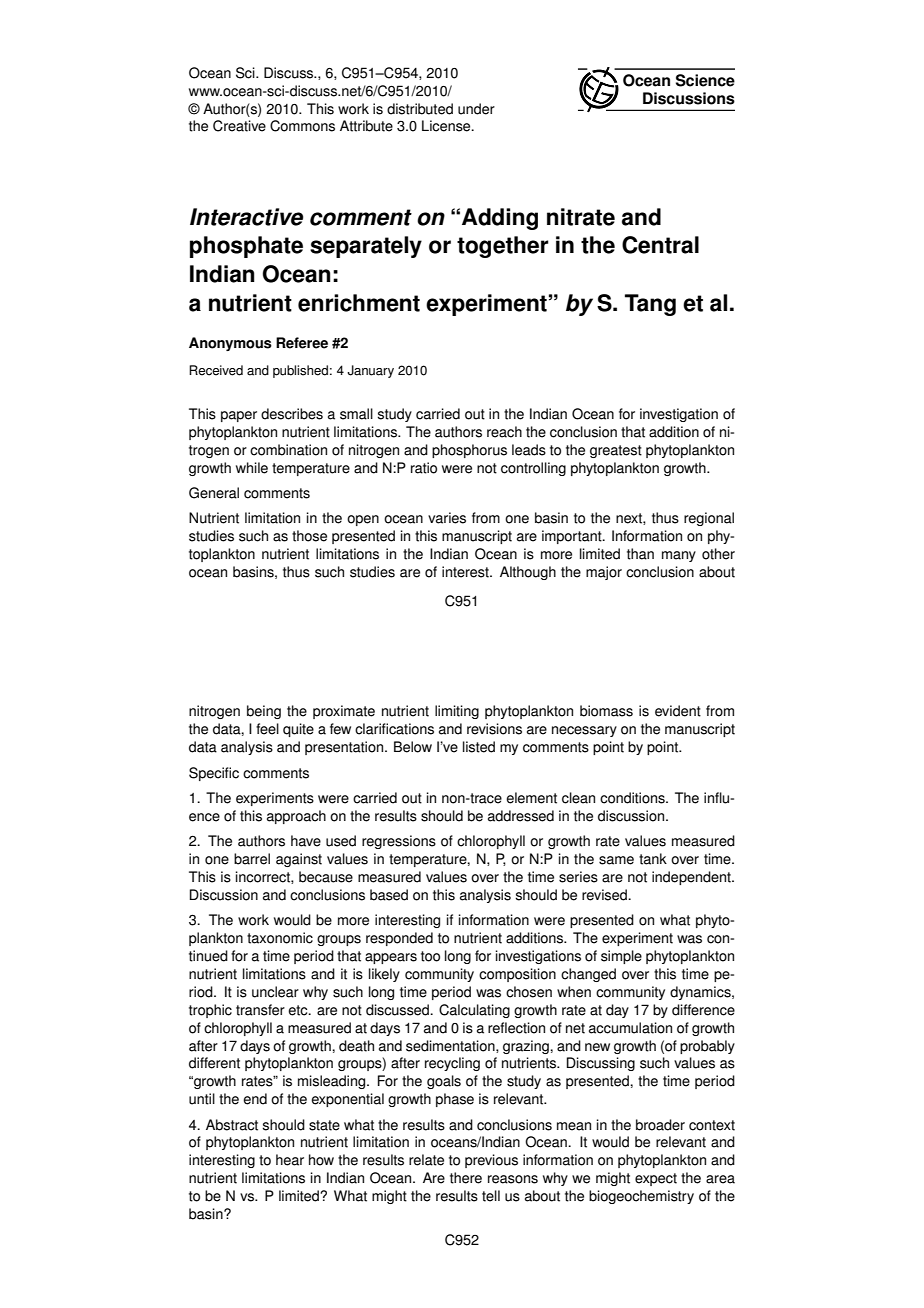 The image size is (924, 1308). What do you see at coordinates (660, 245) in the page?
I see `Central` at bounding box center [660, 245].
